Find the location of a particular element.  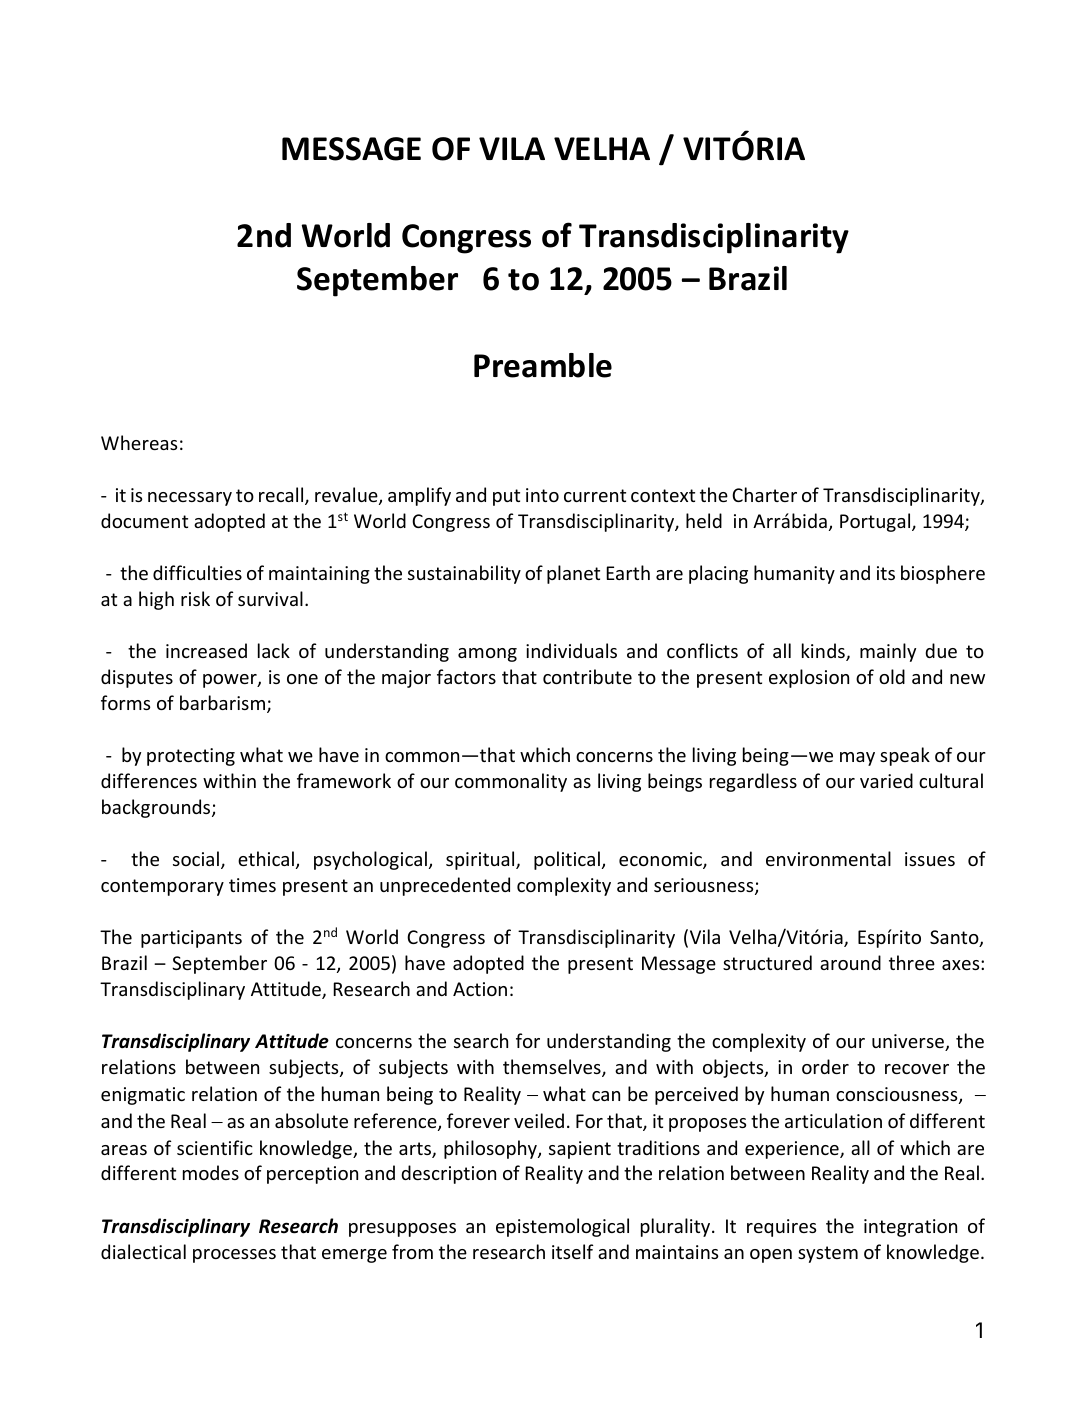

Preamble is located at coordinates (543, 365).
